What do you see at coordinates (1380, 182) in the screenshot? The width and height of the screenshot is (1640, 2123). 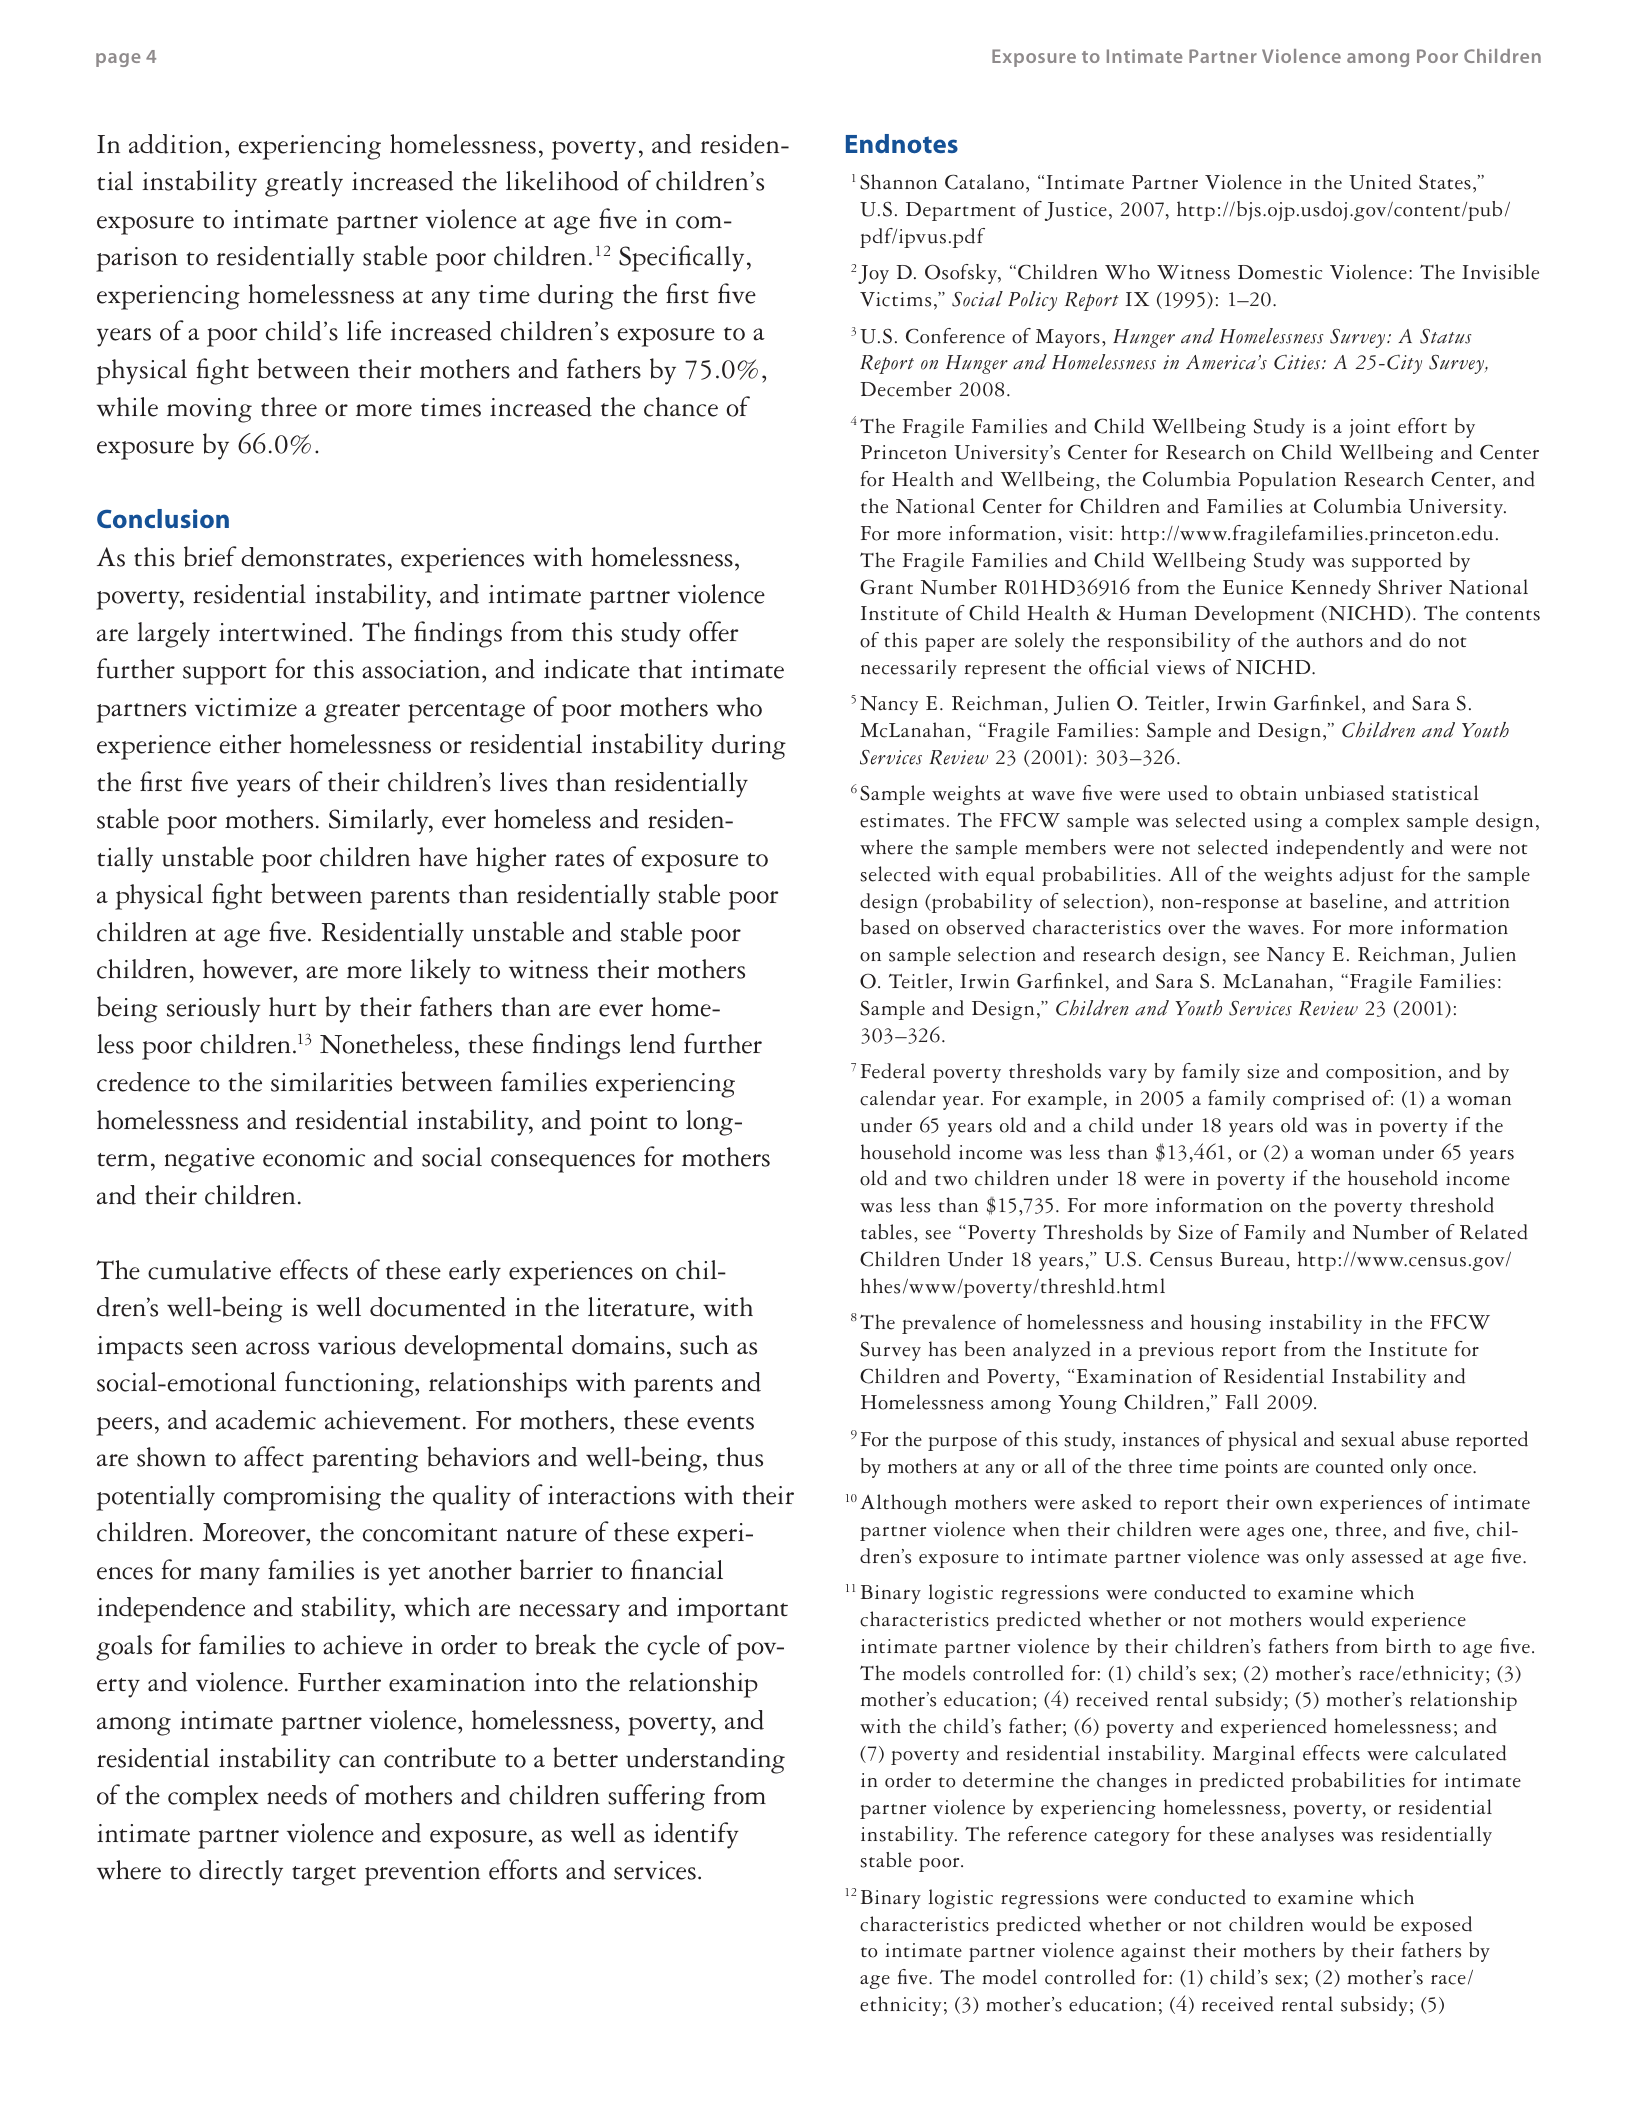 I see `United` at bounding box center [1380, 182].
